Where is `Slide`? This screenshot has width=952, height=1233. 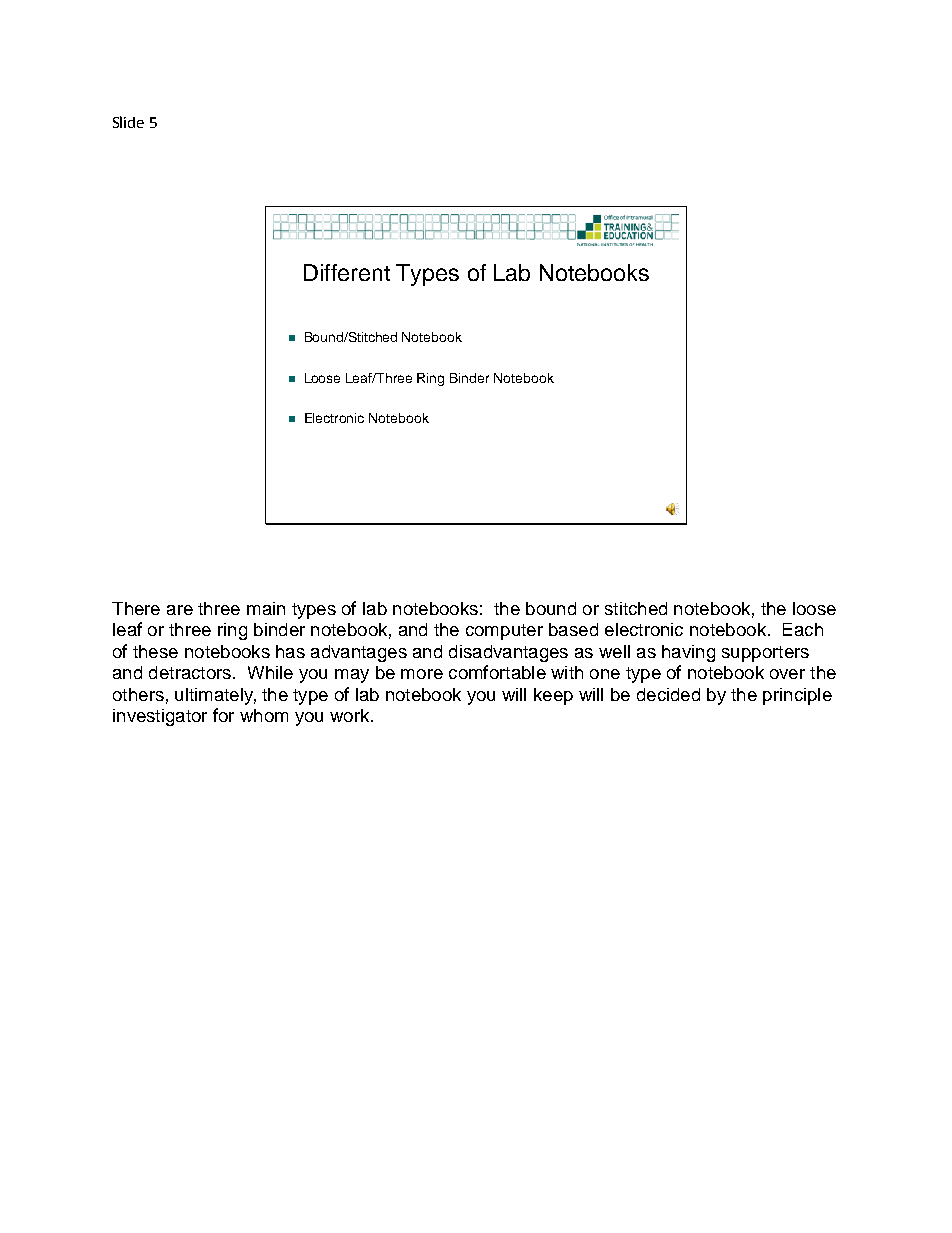
Slide is located at coordinates (128, 122).
